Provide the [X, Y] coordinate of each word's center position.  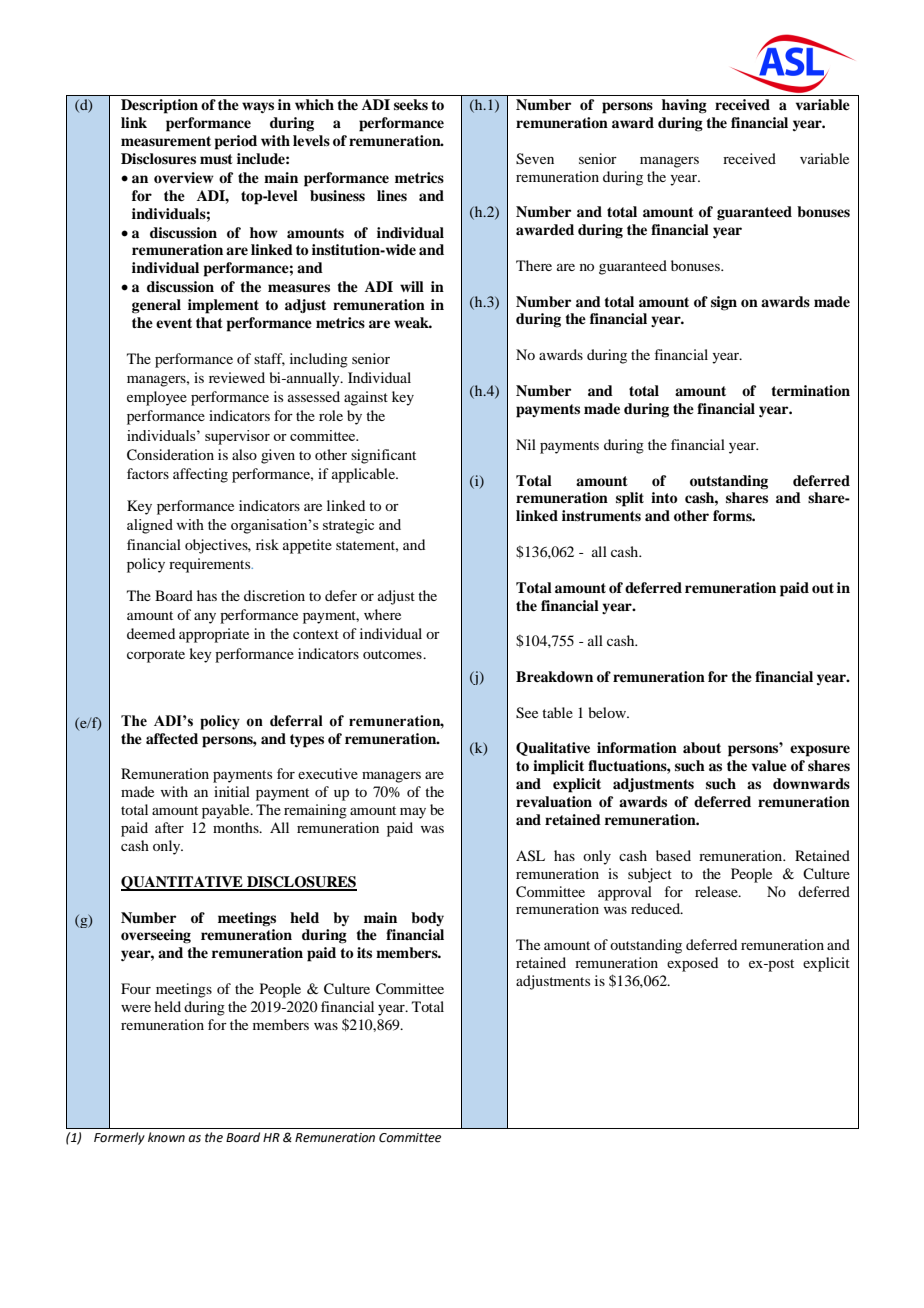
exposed [692, 964]
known [166, 1137]
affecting [200, 475]
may [413, 813]
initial [232, 791]
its [364, 952]
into [664, 498]
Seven [535, 159]
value [769, 766]
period [236, 142]
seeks [411, 104]
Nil [526, 444]
